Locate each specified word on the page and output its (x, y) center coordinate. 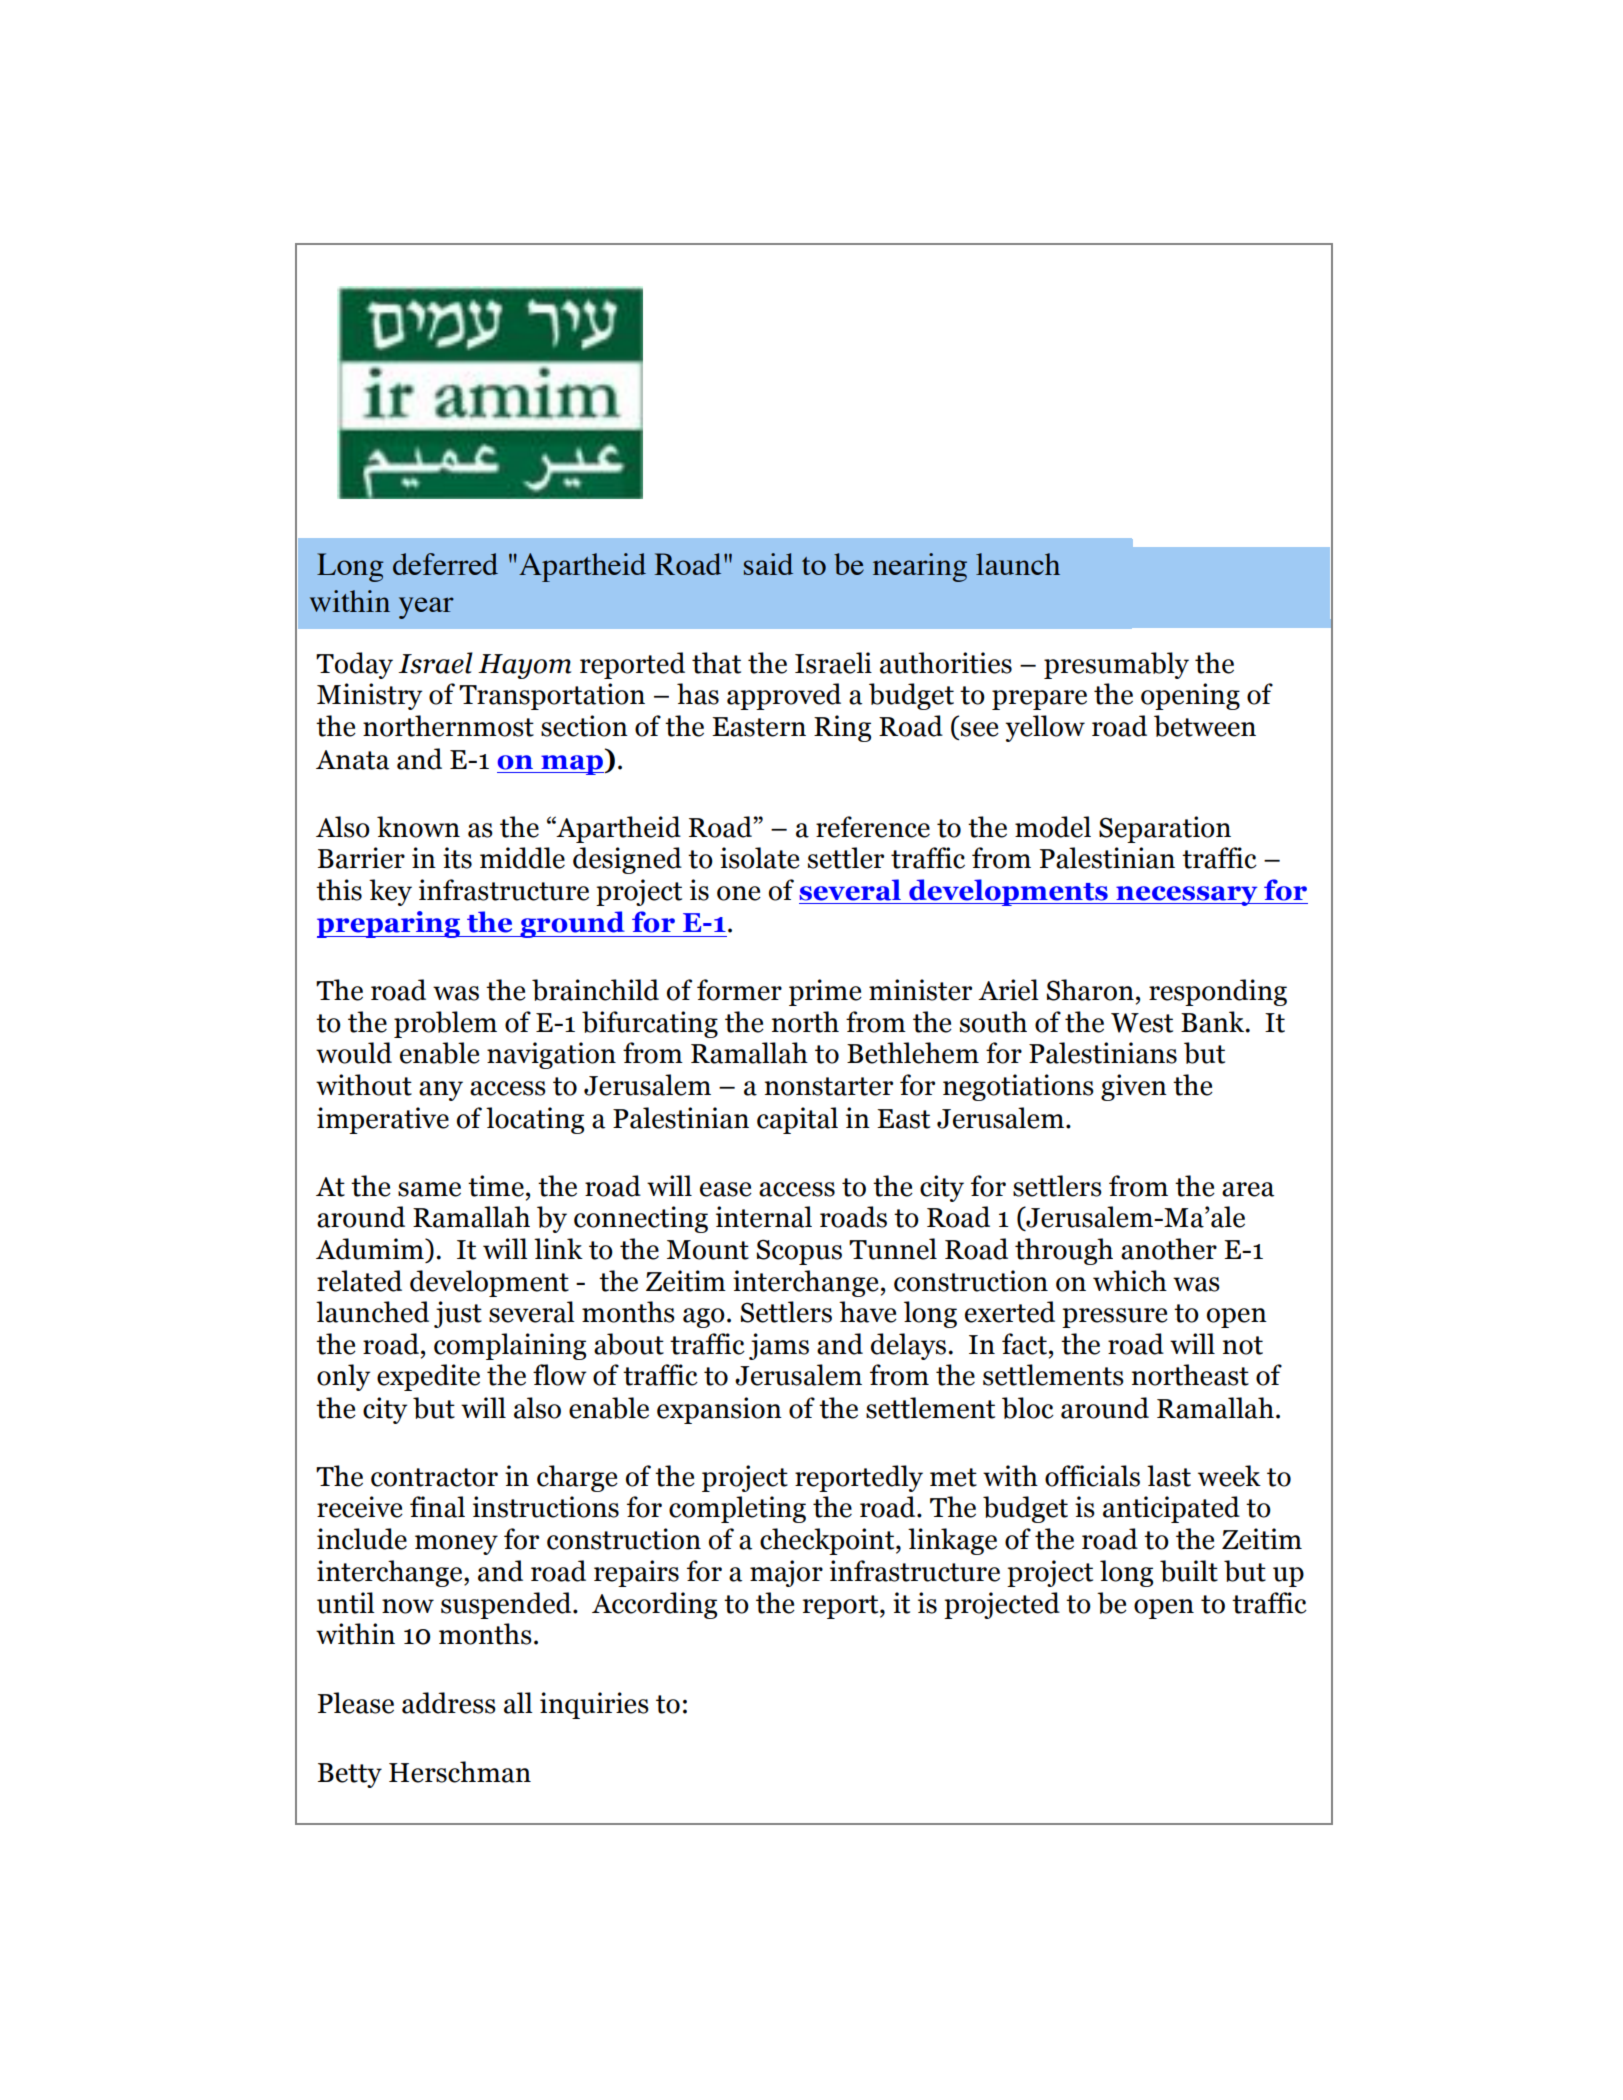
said (768, 564)
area (1248, 1189)
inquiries (594, 1705)
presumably (1116, 665)
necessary (1187, 896)
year (426, 608)
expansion (719, 1410)
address (449, 1703)
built (1189, 1571)
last (1169, 1476)
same (429, 1189)
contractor (434, 1477)
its (457, 858)
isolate (760, 858)
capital (797, 1120)
